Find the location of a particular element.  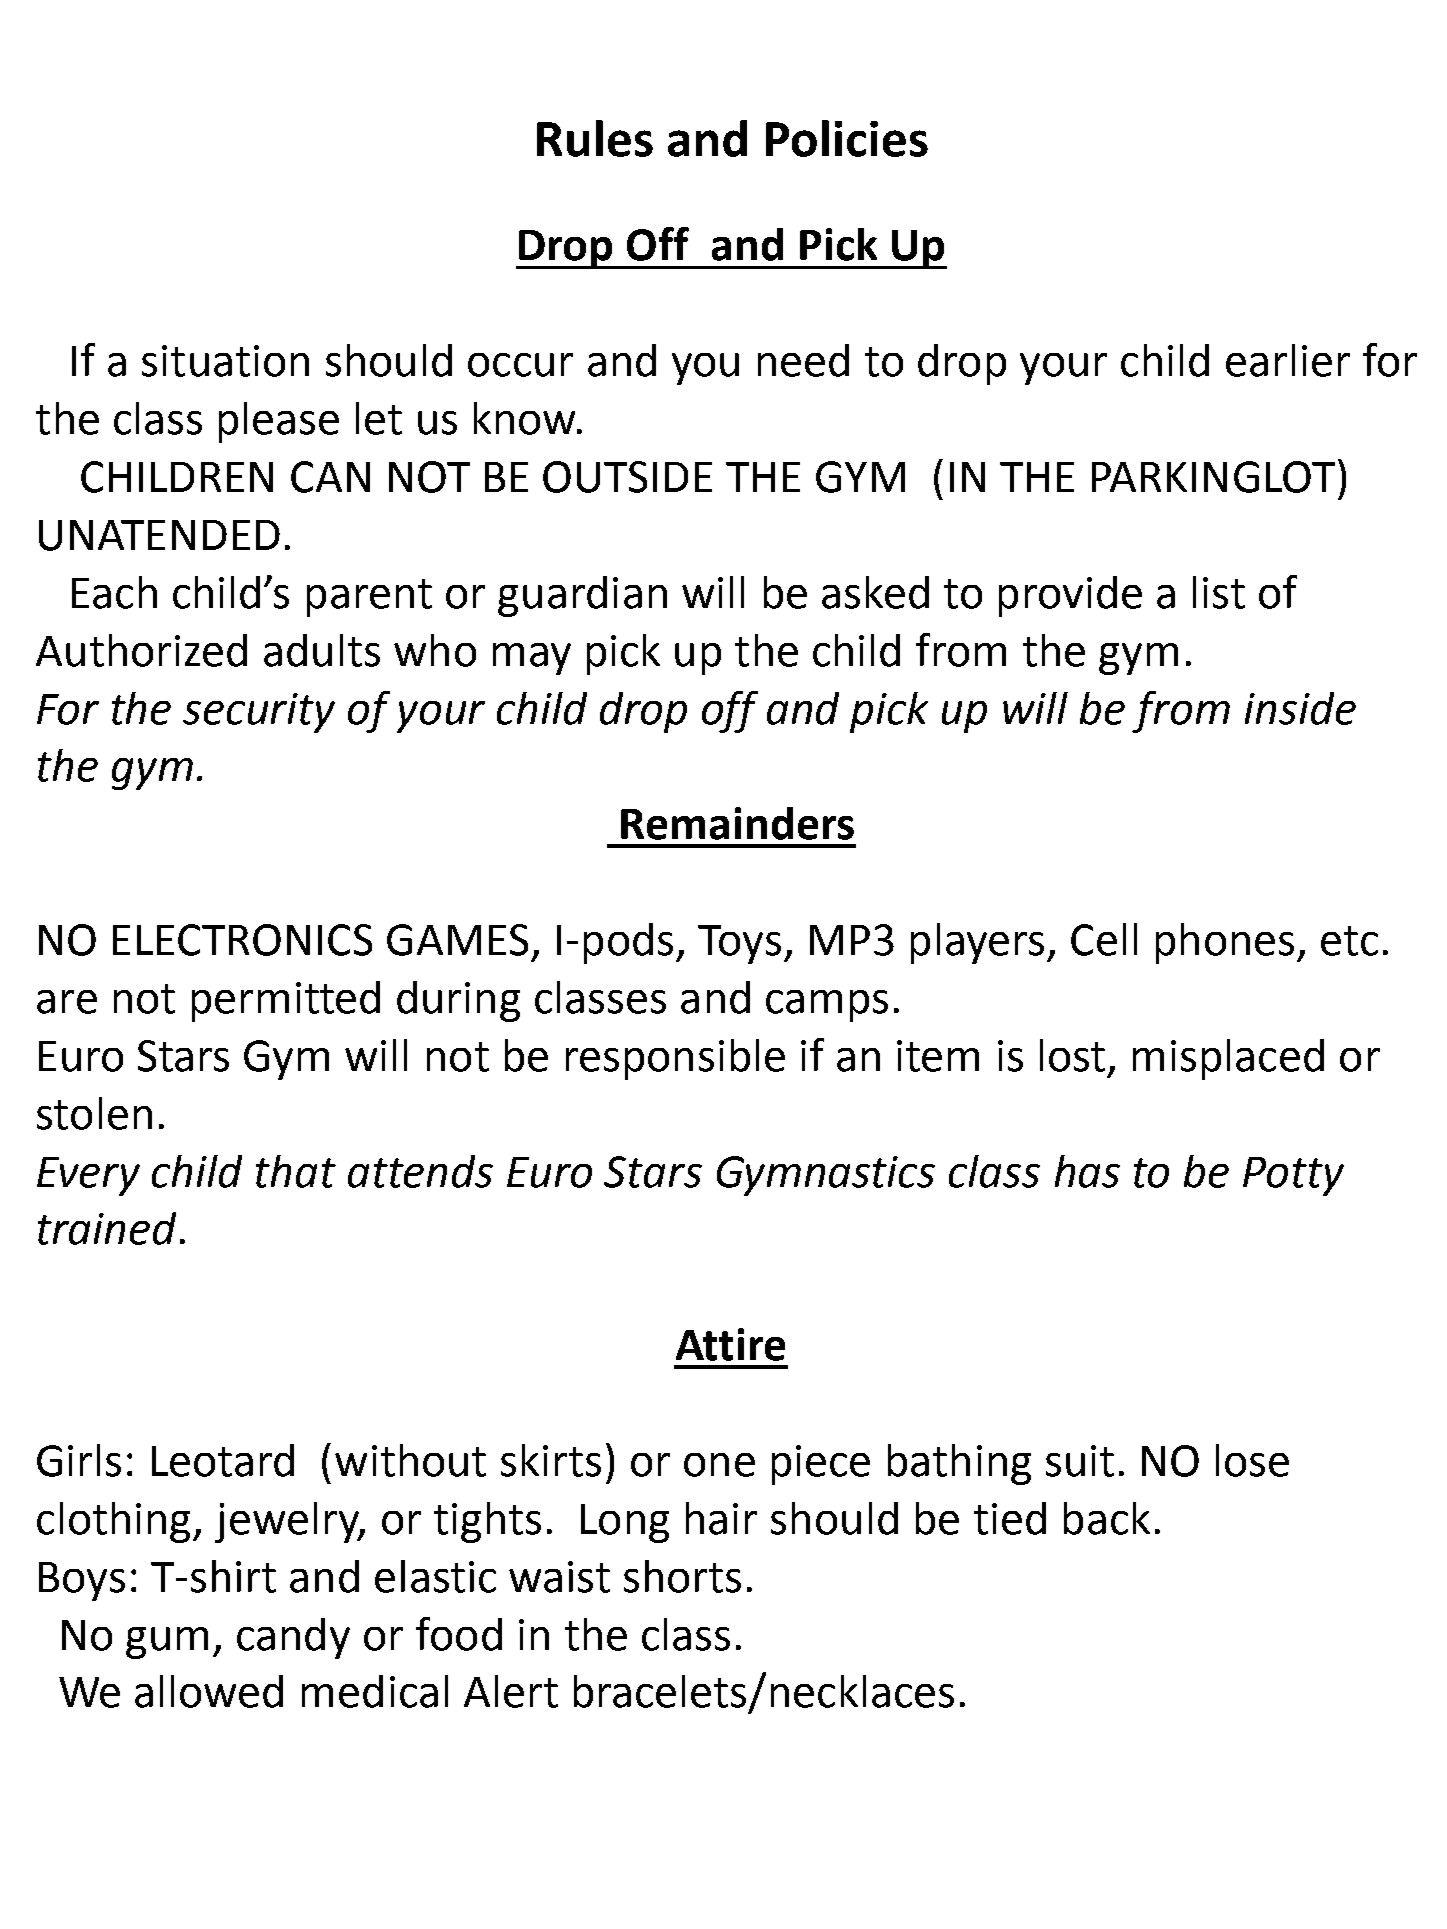

Rules is located at coordinates (595, 138).
